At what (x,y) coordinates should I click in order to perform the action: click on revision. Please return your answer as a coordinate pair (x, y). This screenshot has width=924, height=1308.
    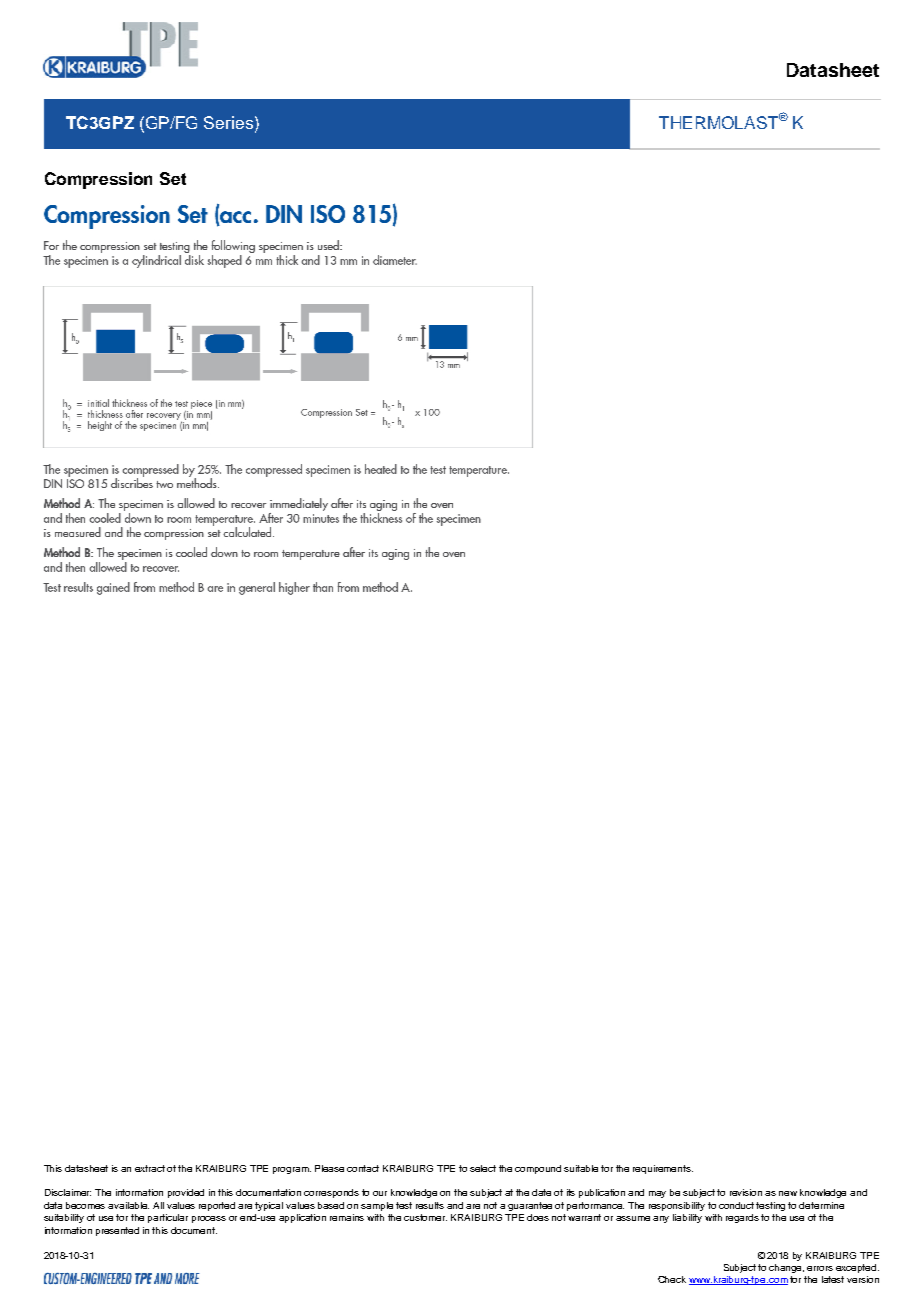
    Looking at the image, I should click on (746, 1192).
